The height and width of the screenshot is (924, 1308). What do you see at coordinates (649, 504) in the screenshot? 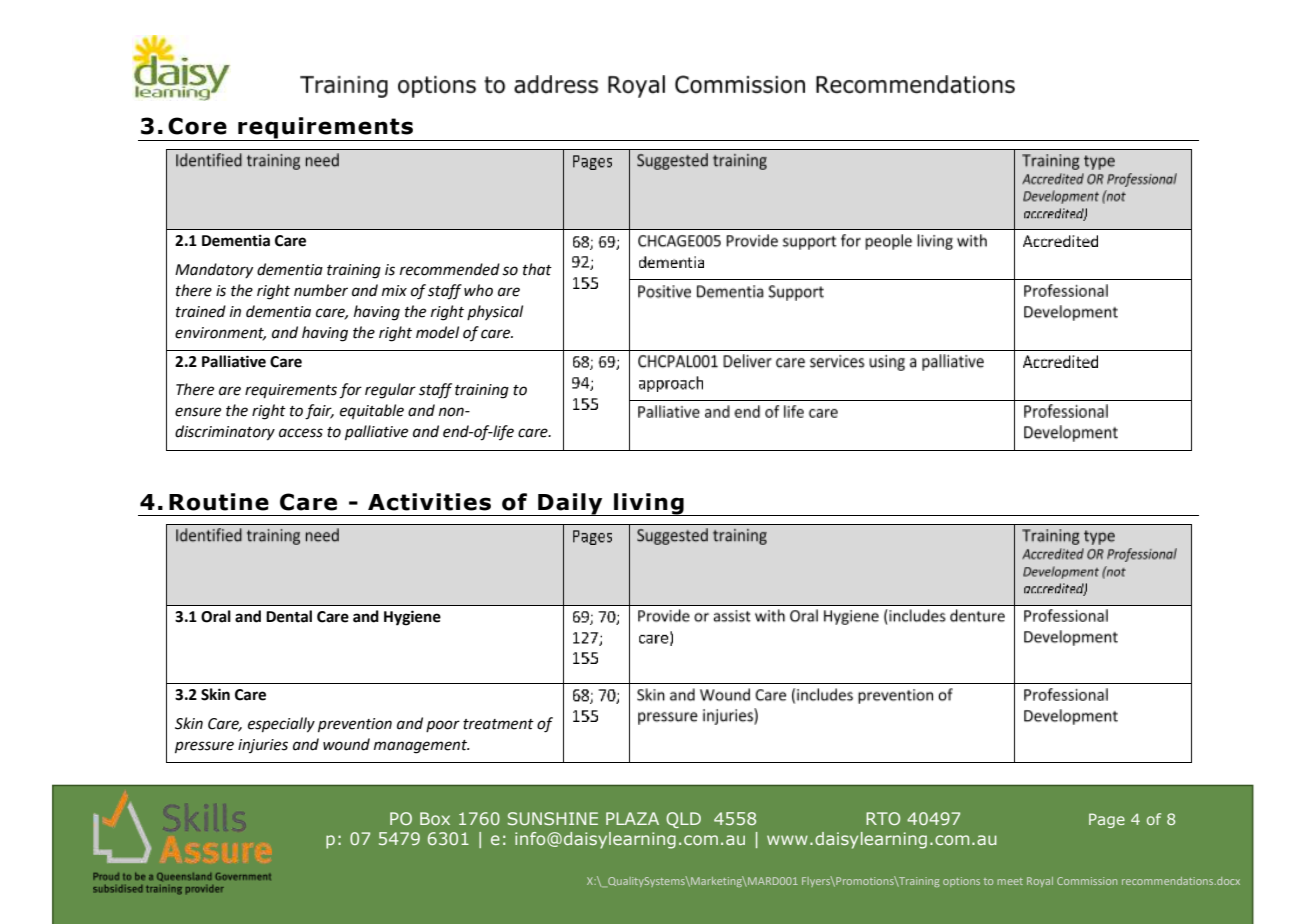
I see `living` at bounding box center [649, 504].
